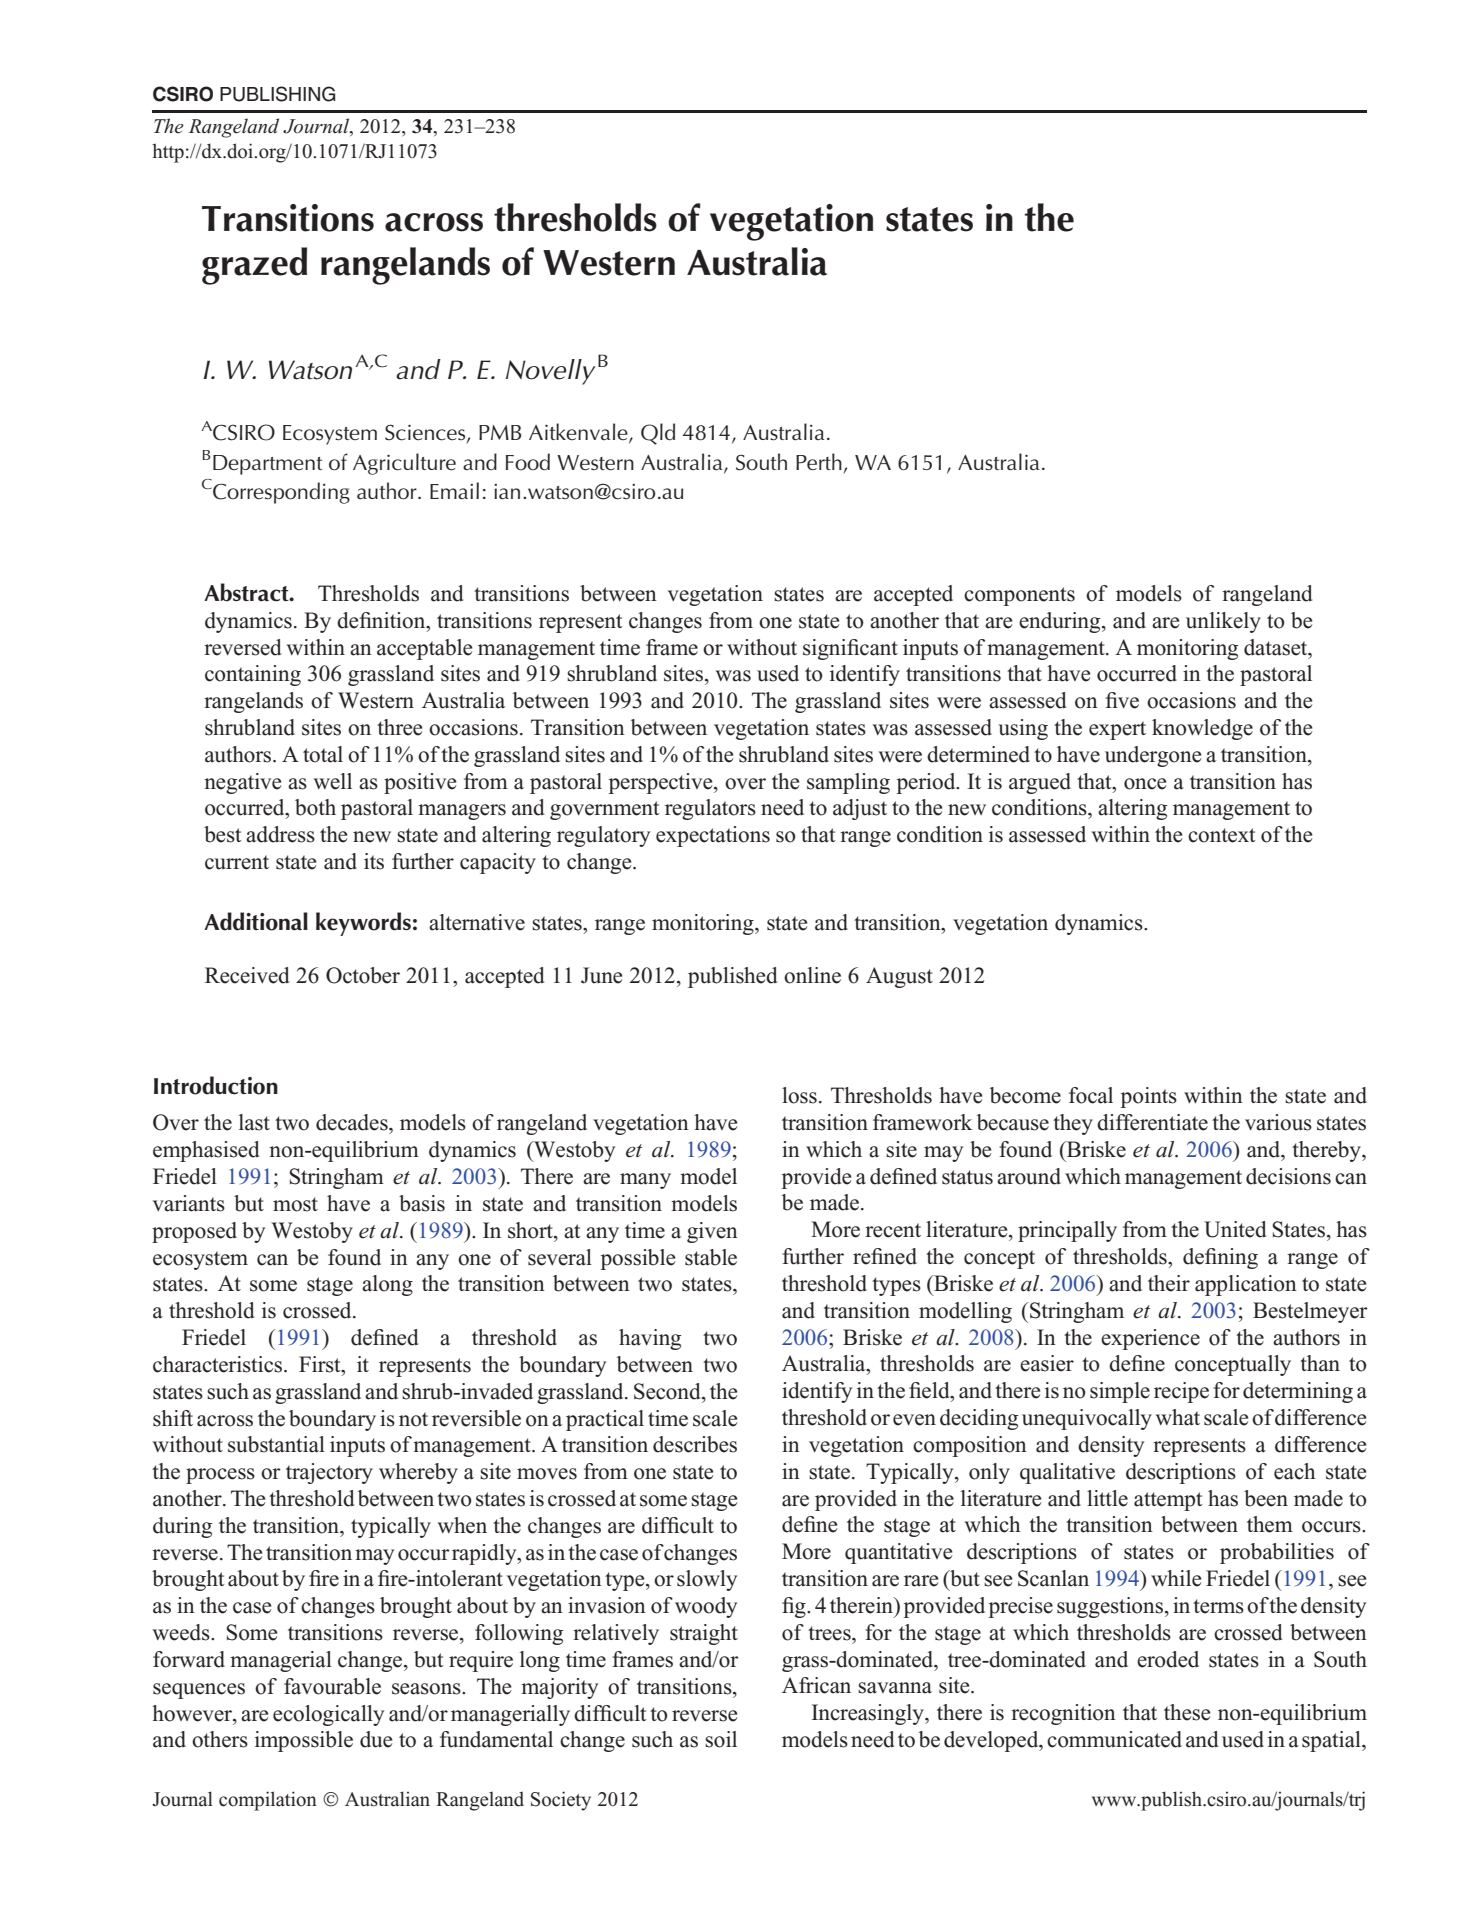 Image resolution: width=1457 pixels, height=1908 pixels. I want to click on recipe, so click(1181, 1392).
